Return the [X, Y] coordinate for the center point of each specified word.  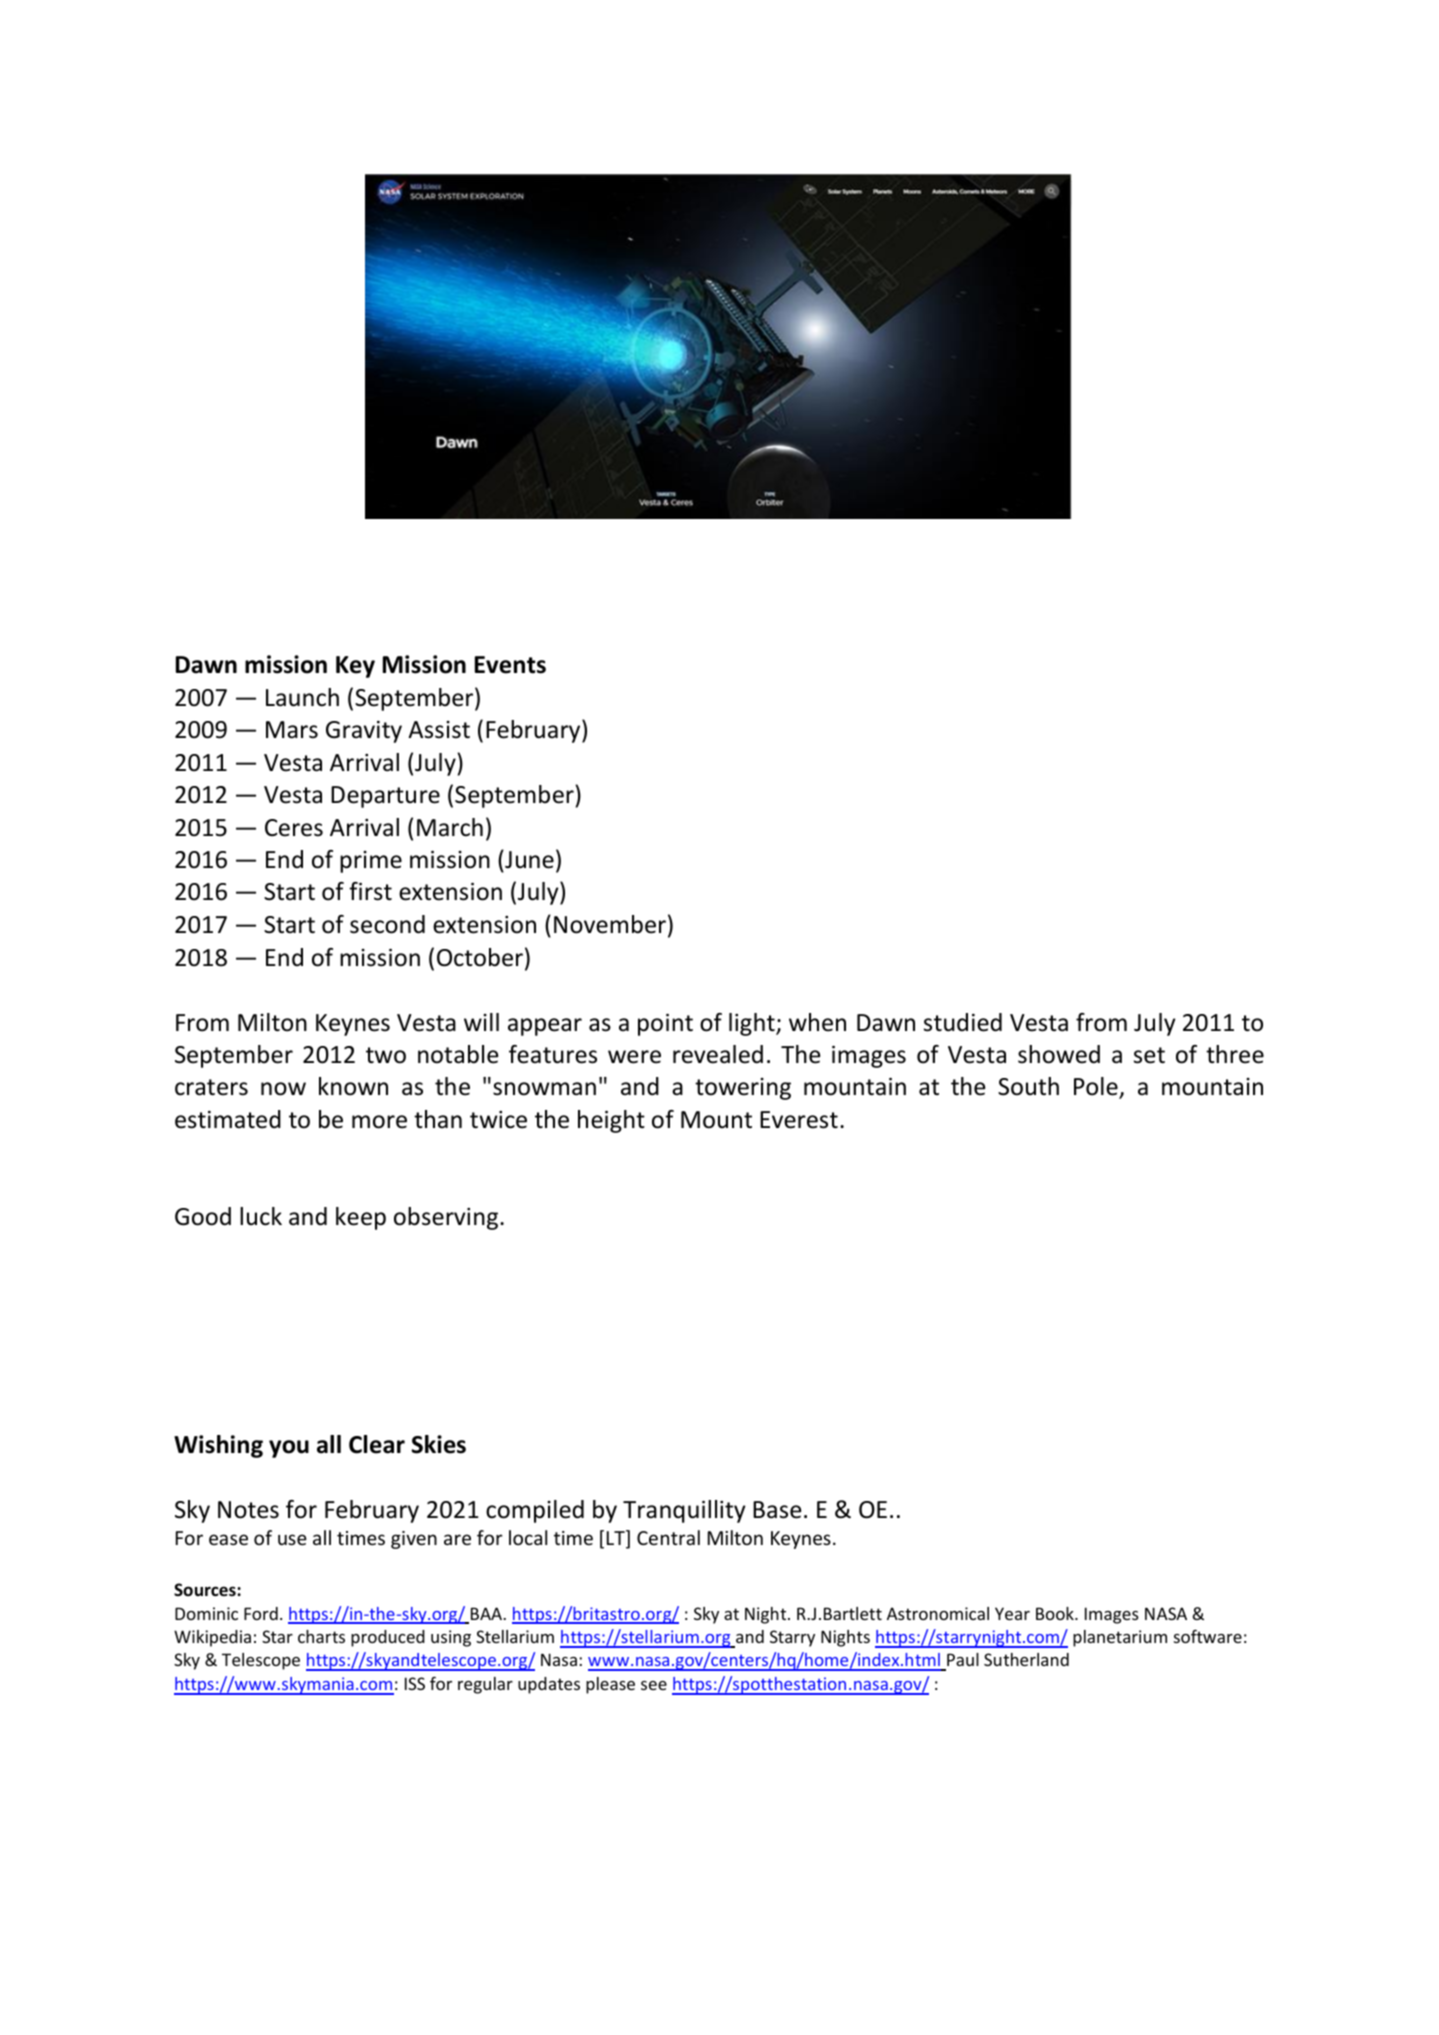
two [386, 1055]
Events [510, 665]
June [528, 859]
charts [321, 1636]
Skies [439, 1444]
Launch [302, 697]
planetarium [1120, 1638]
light [753, 1024]
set [1149, 1055]
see [654, 1685]
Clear [377, 1444]
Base [777, 1510]
